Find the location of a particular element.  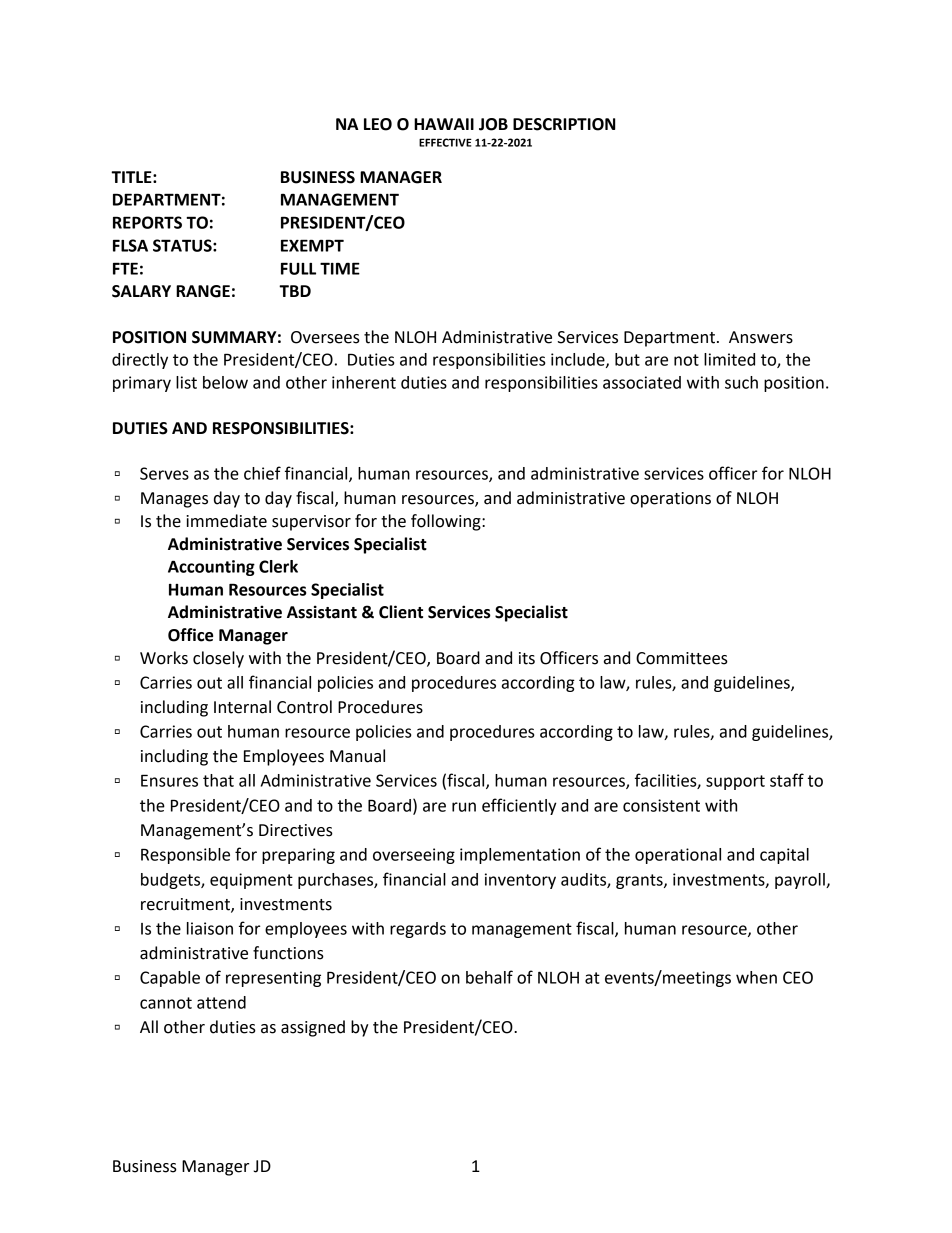

Accounting is located at coordinates (211, 568).
